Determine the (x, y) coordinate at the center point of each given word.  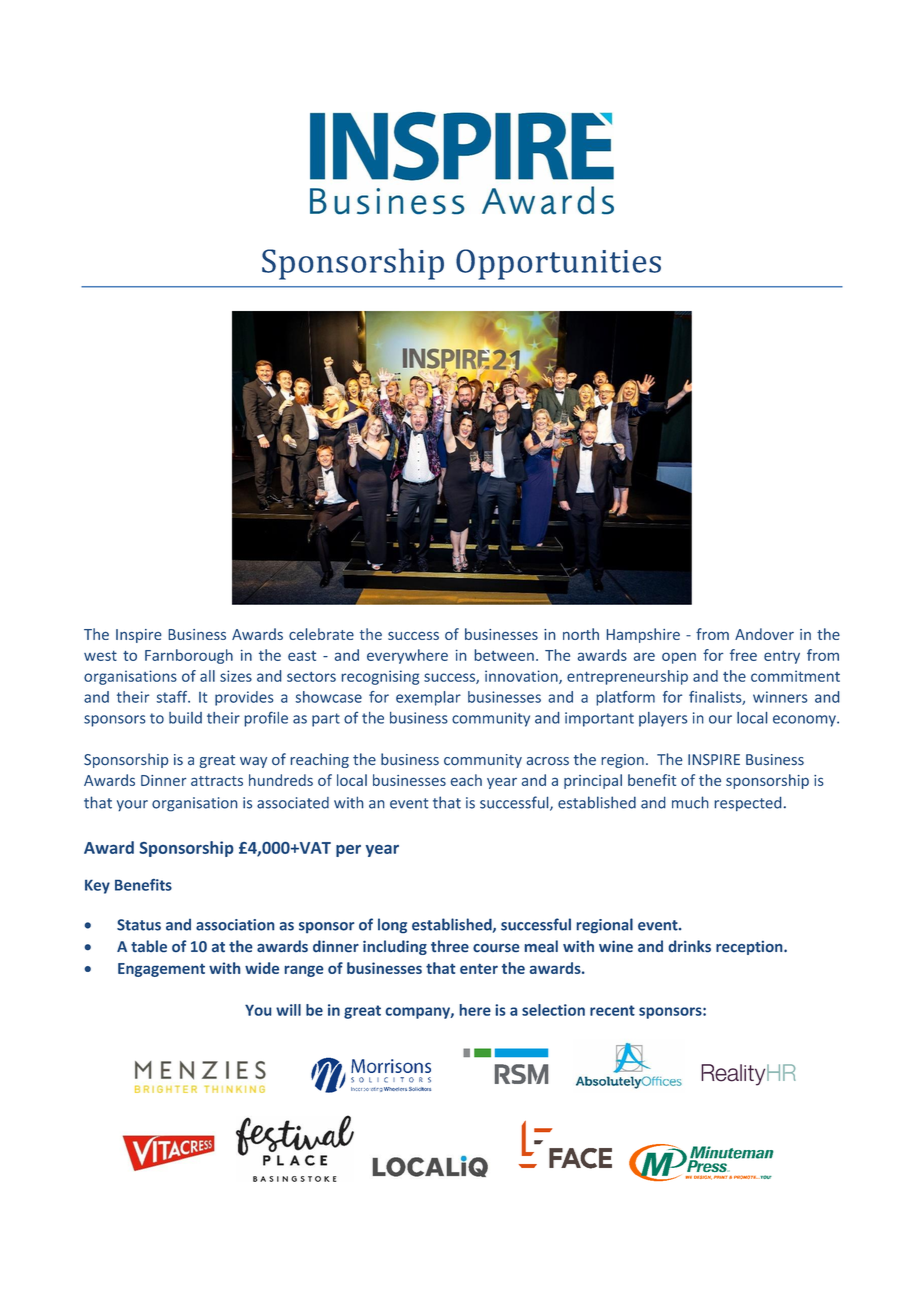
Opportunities (558, 264)
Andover (764, 634)
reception (750, 948)
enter (479, 969)
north (581, 634)
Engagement (161, 970)
